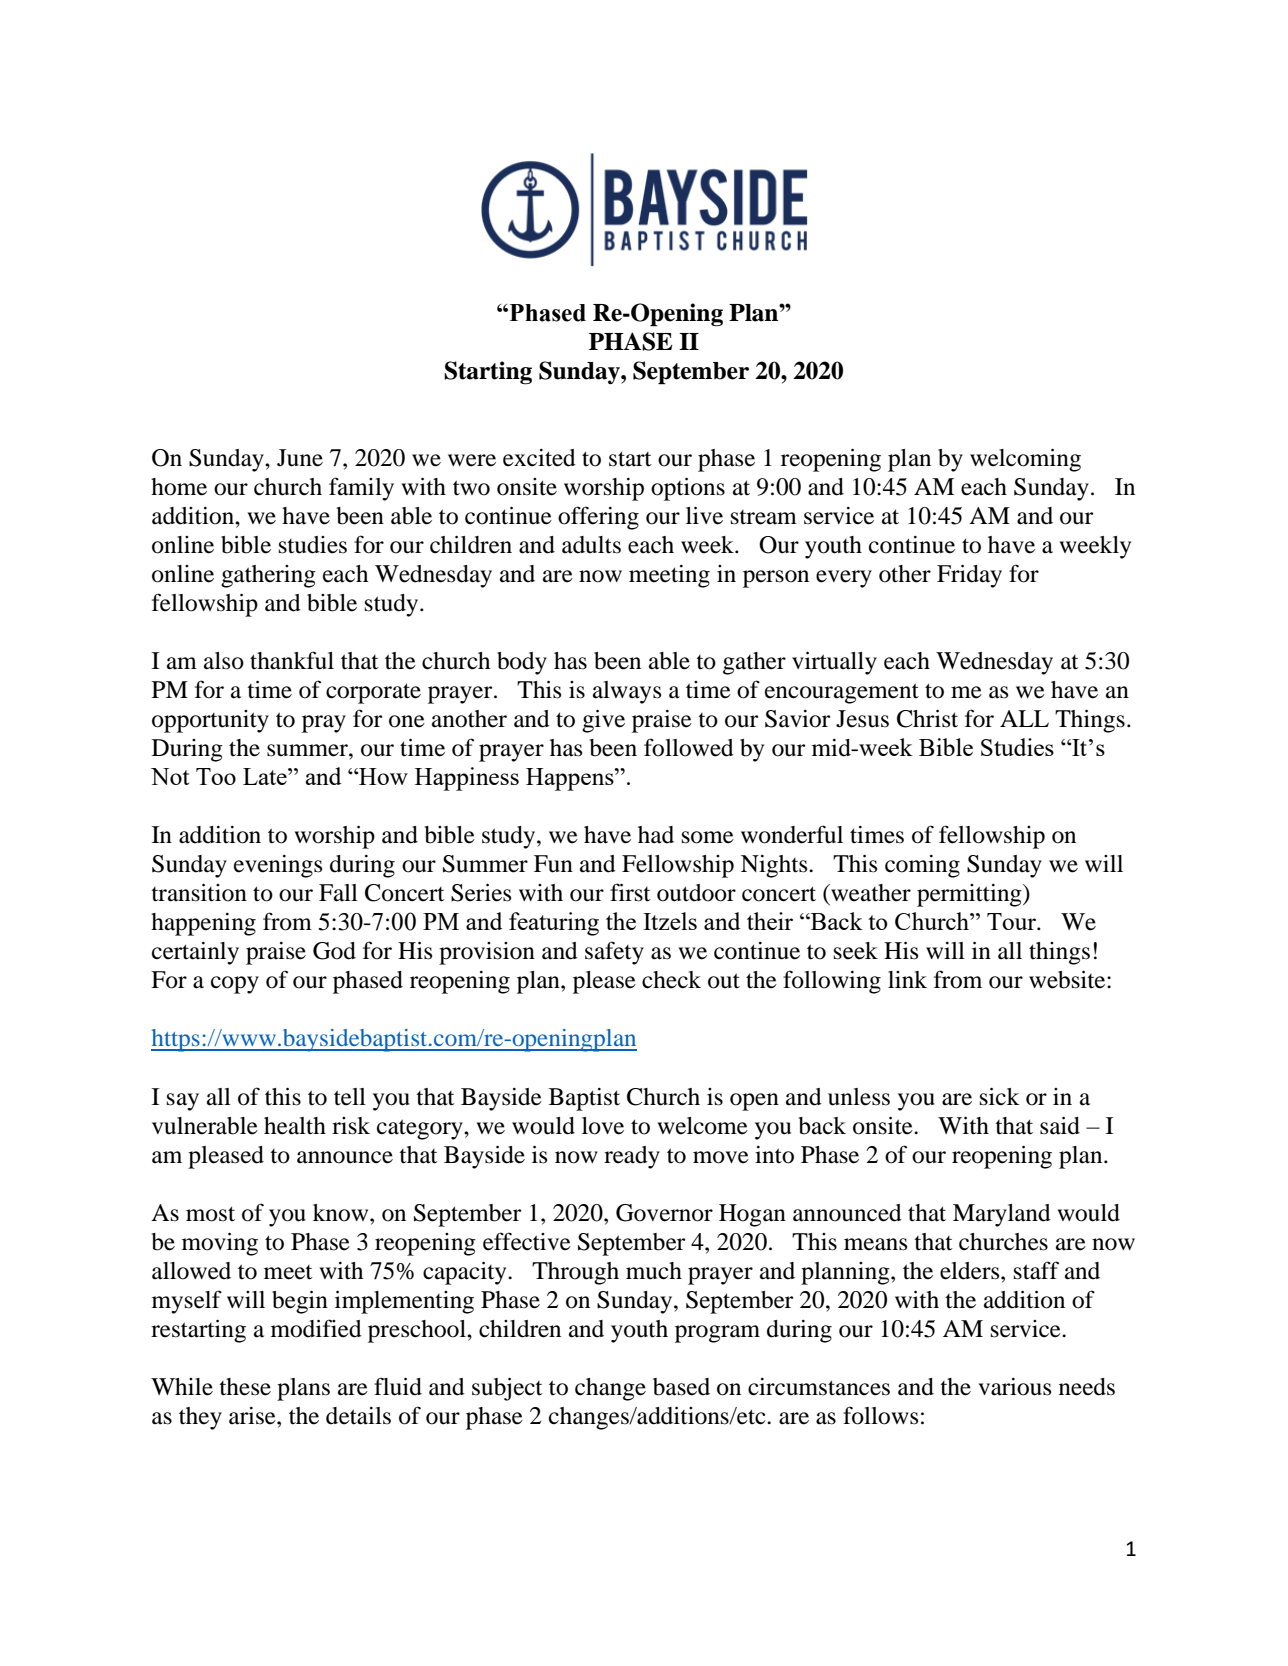 This screenshot has width=1288, height=1666. I want to click on love, so click(603, 1126).
